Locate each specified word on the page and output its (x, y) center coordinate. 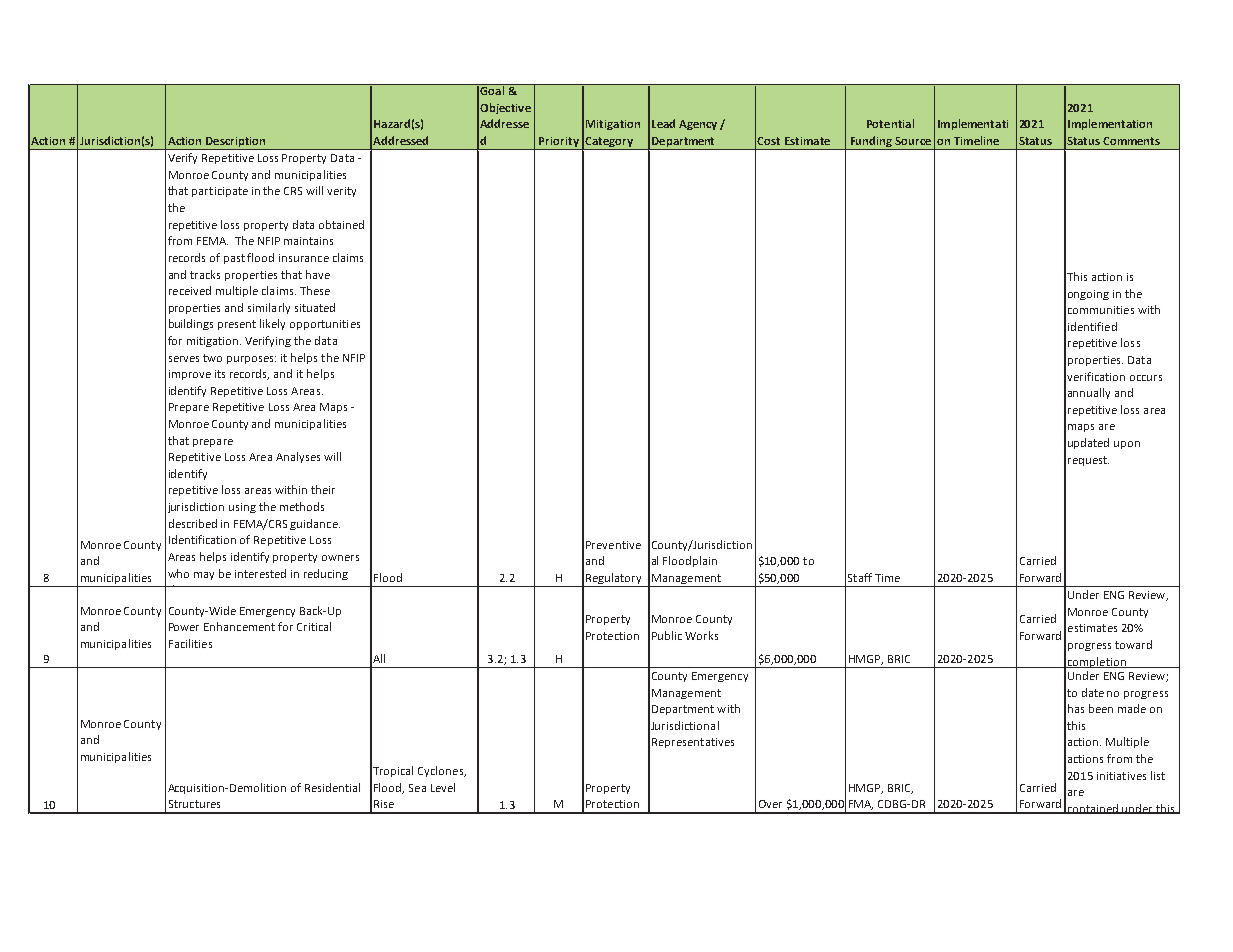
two (212, 358)
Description (236, 143)
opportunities (325, 325)
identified (1092, 326)
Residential (332, 787)
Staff (860, 577)
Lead (663, 123)
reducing (326, 574)
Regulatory (614, 580)
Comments (1131, 141)
